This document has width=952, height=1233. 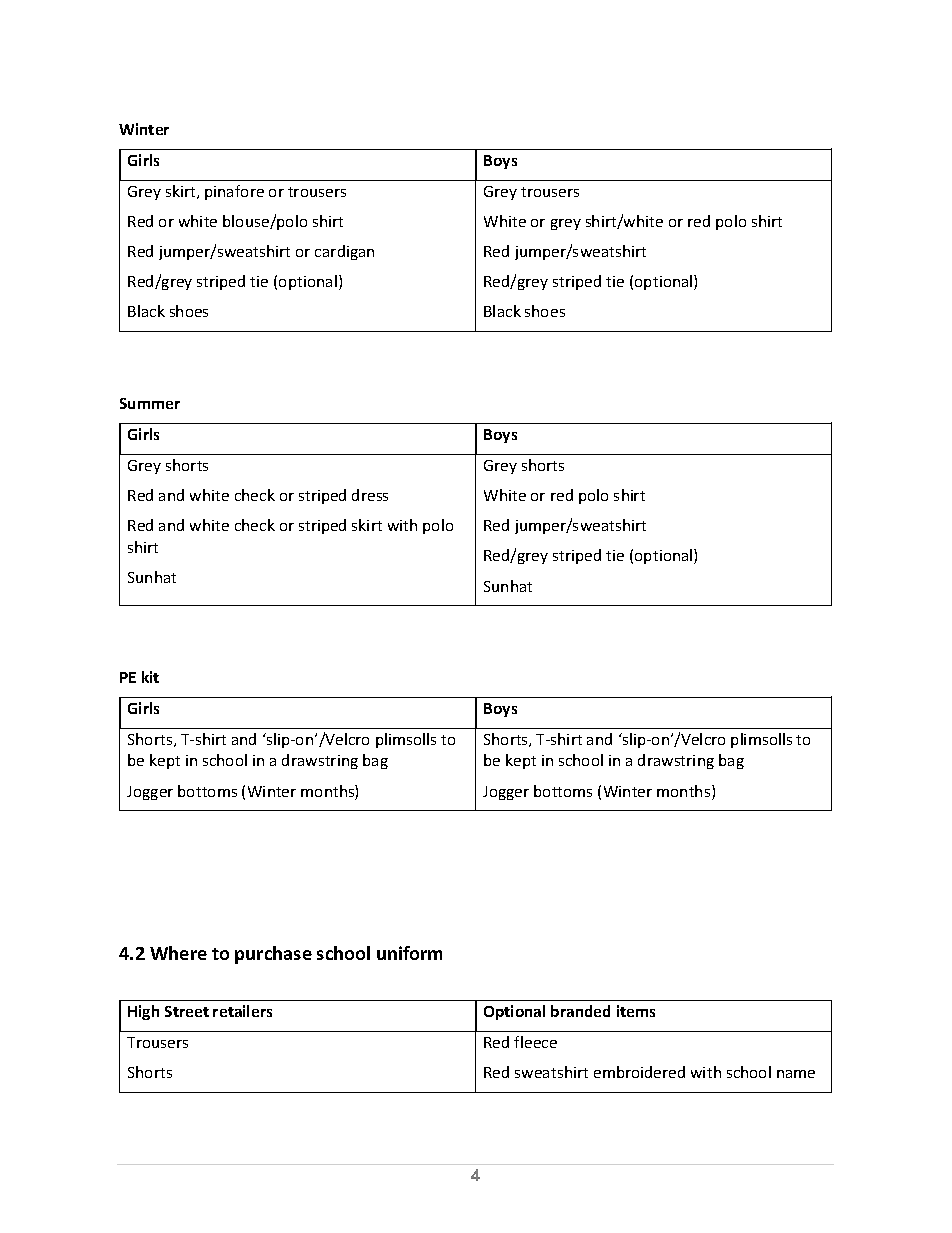 I want to click on branded, so click(x=580, y=1011).
